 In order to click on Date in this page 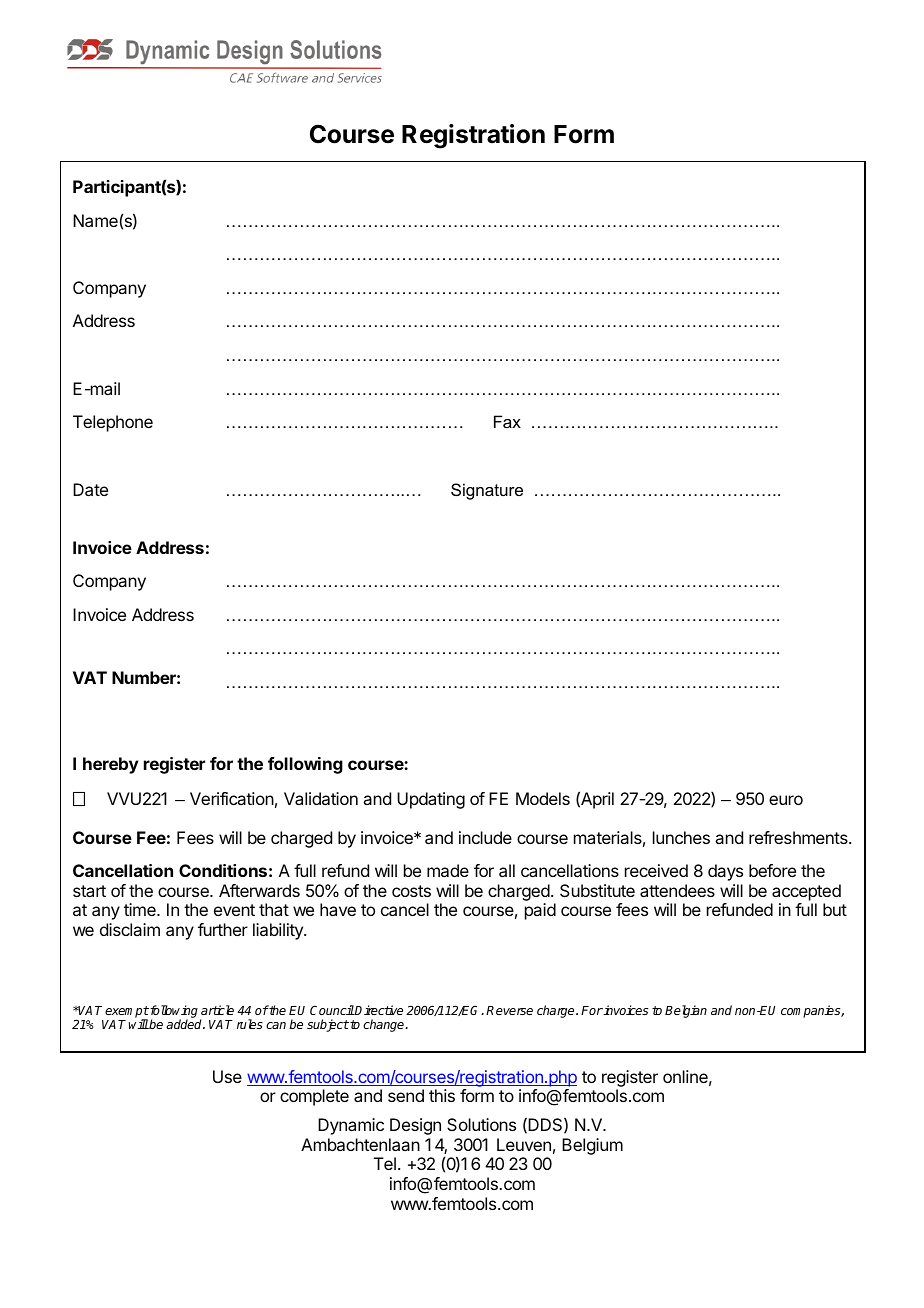, I will do `click(90, 489)`.
